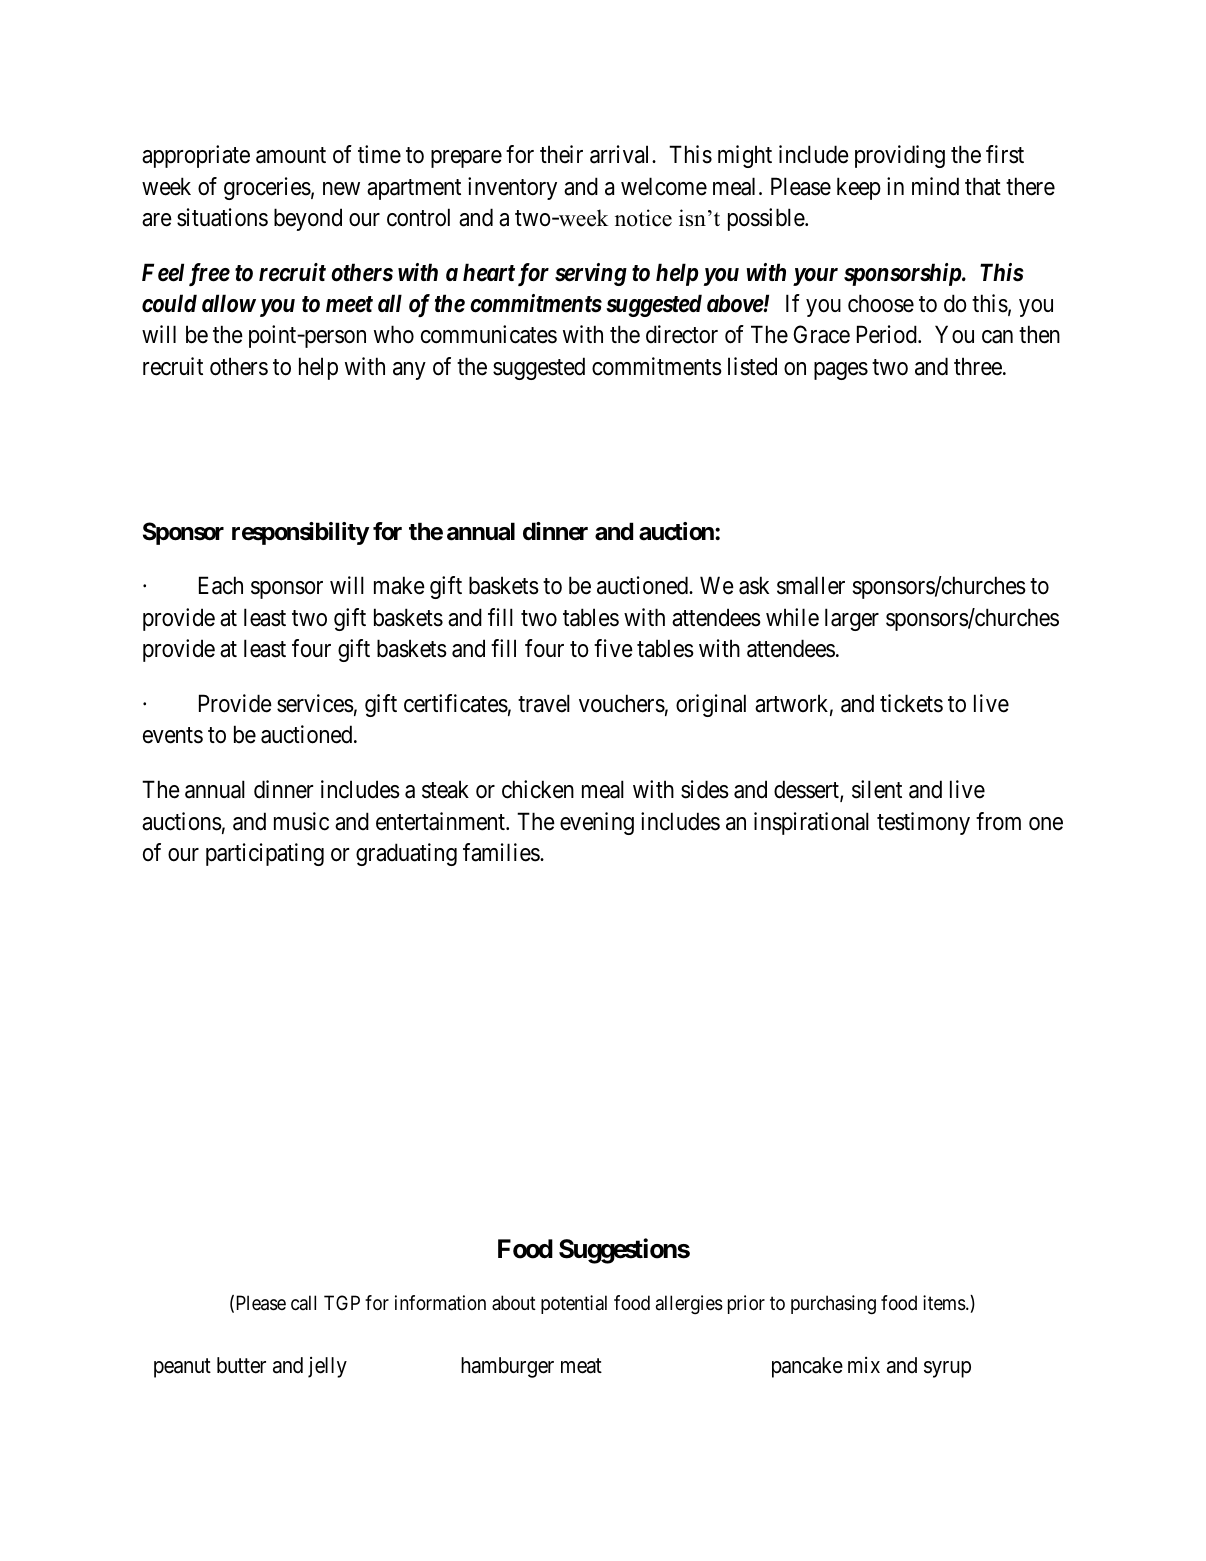 The height and width of the image is (1561, 1206). What do you see at coordinates (978, 366) in the image?
I see `three` at bounding box center [978, 366].
